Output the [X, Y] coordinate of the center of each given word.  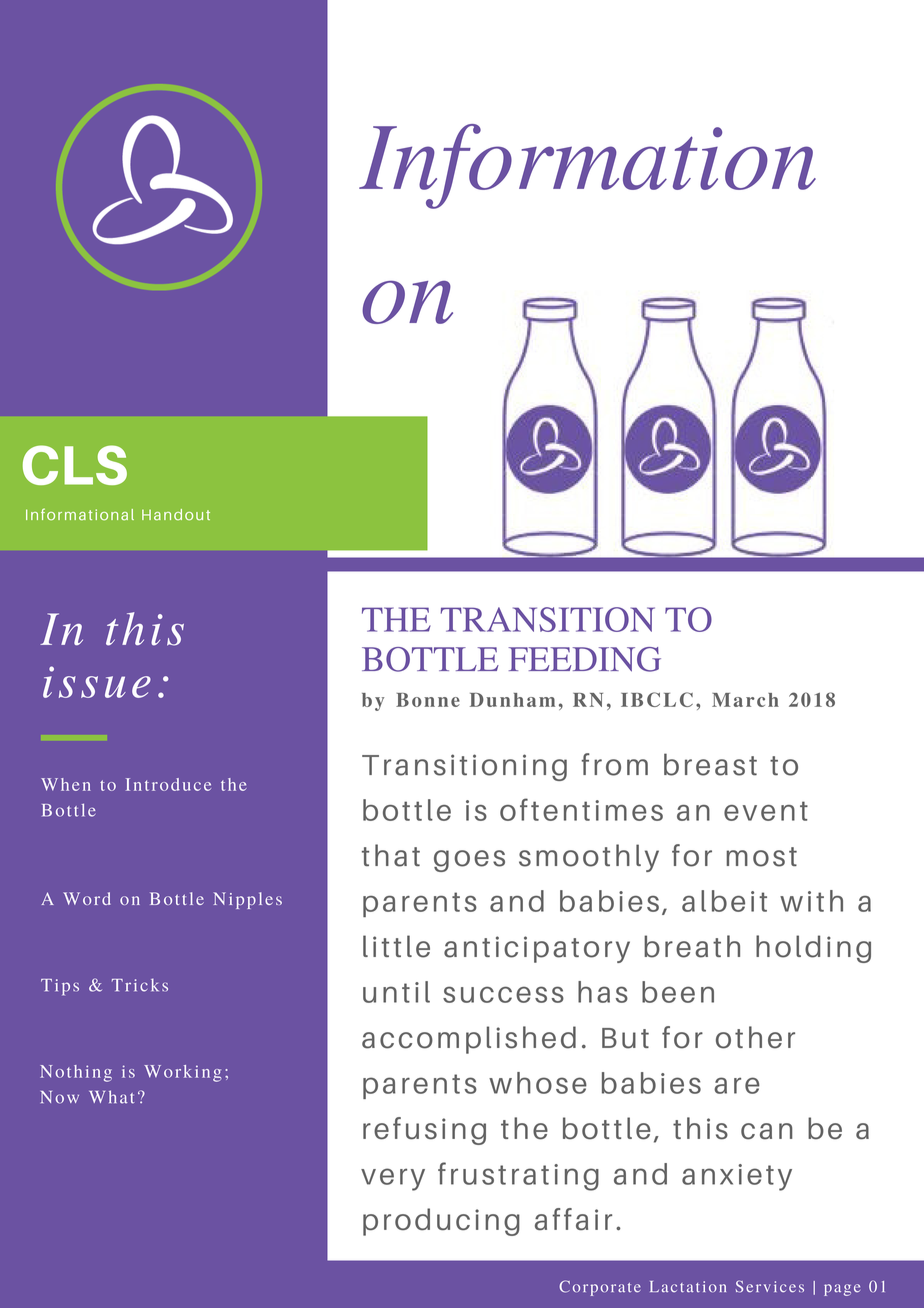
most [761, 857]
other [755, 1037]
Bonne [428, 700]
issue [97, 682]
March [745, 700]
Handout [176, 515]
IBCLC [657, 699]
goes [469, 861]
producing [441, 1222]
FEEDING [584, 659]
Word [87, 898]
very [393, 1179]
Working [183, 1073]
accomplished [469, 1040]
